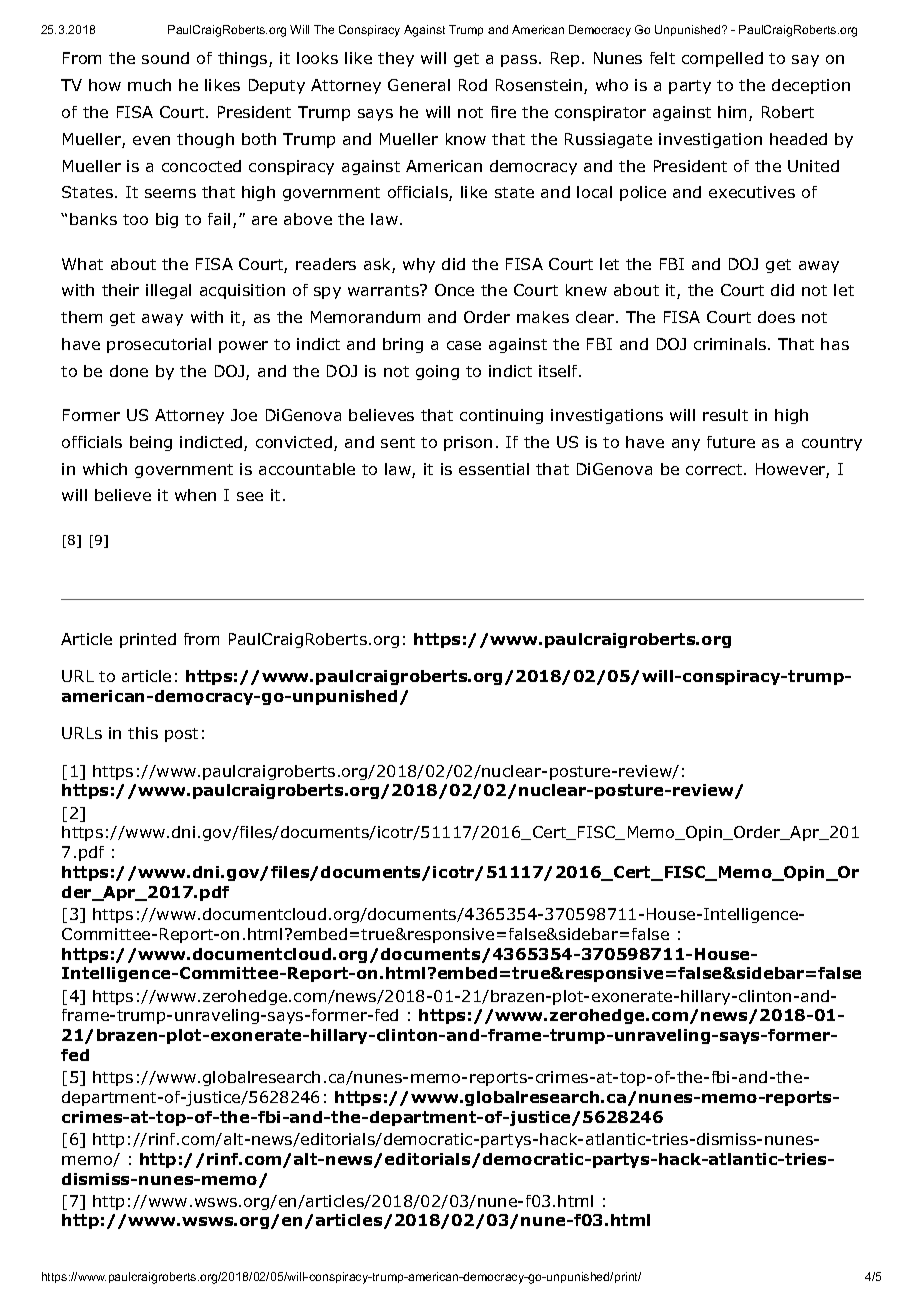  I want to click on going, so click(437, 372).
